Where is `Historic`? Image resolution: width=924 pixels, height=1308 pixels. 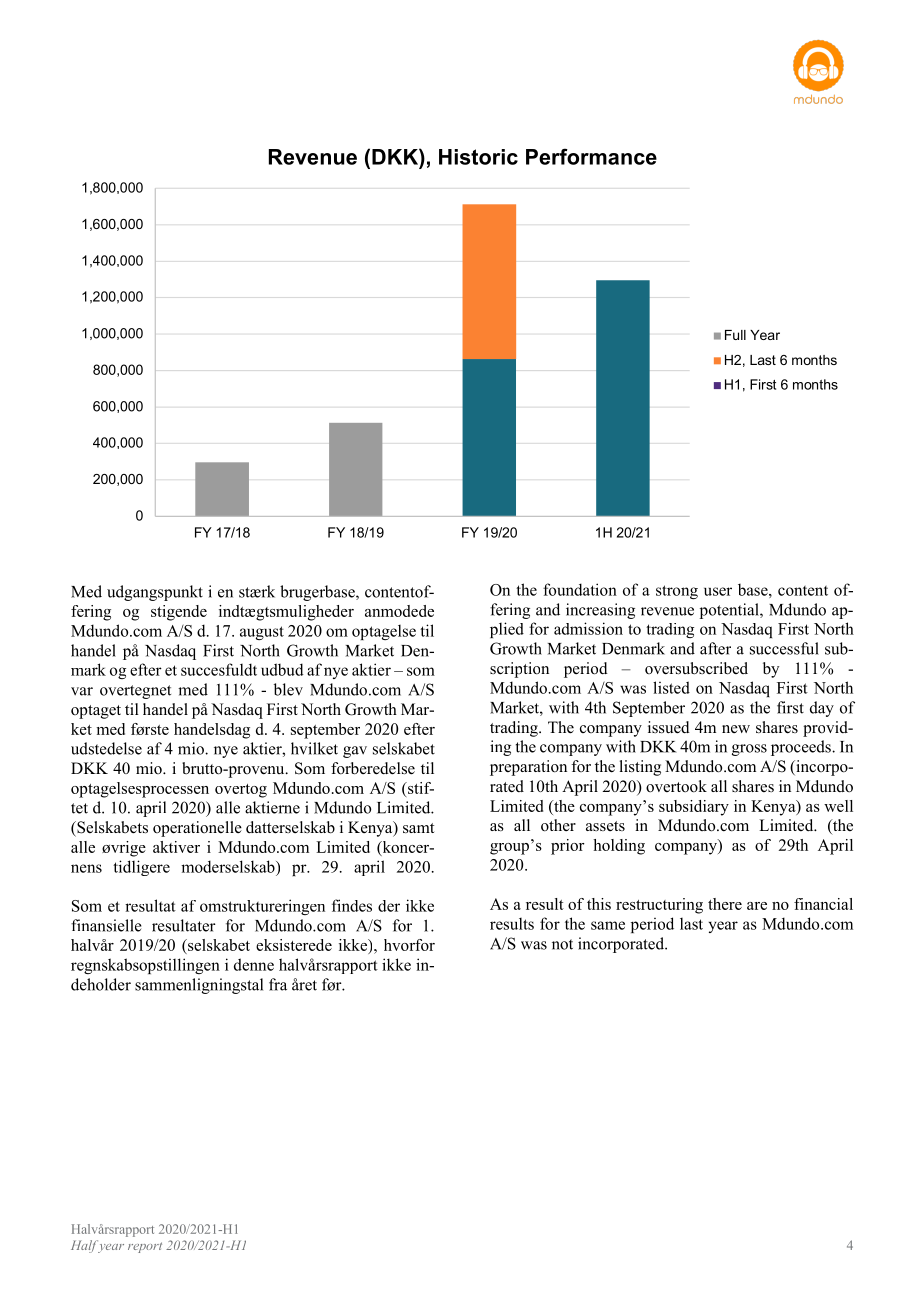 Historic is located at coordinates (478, 157).
